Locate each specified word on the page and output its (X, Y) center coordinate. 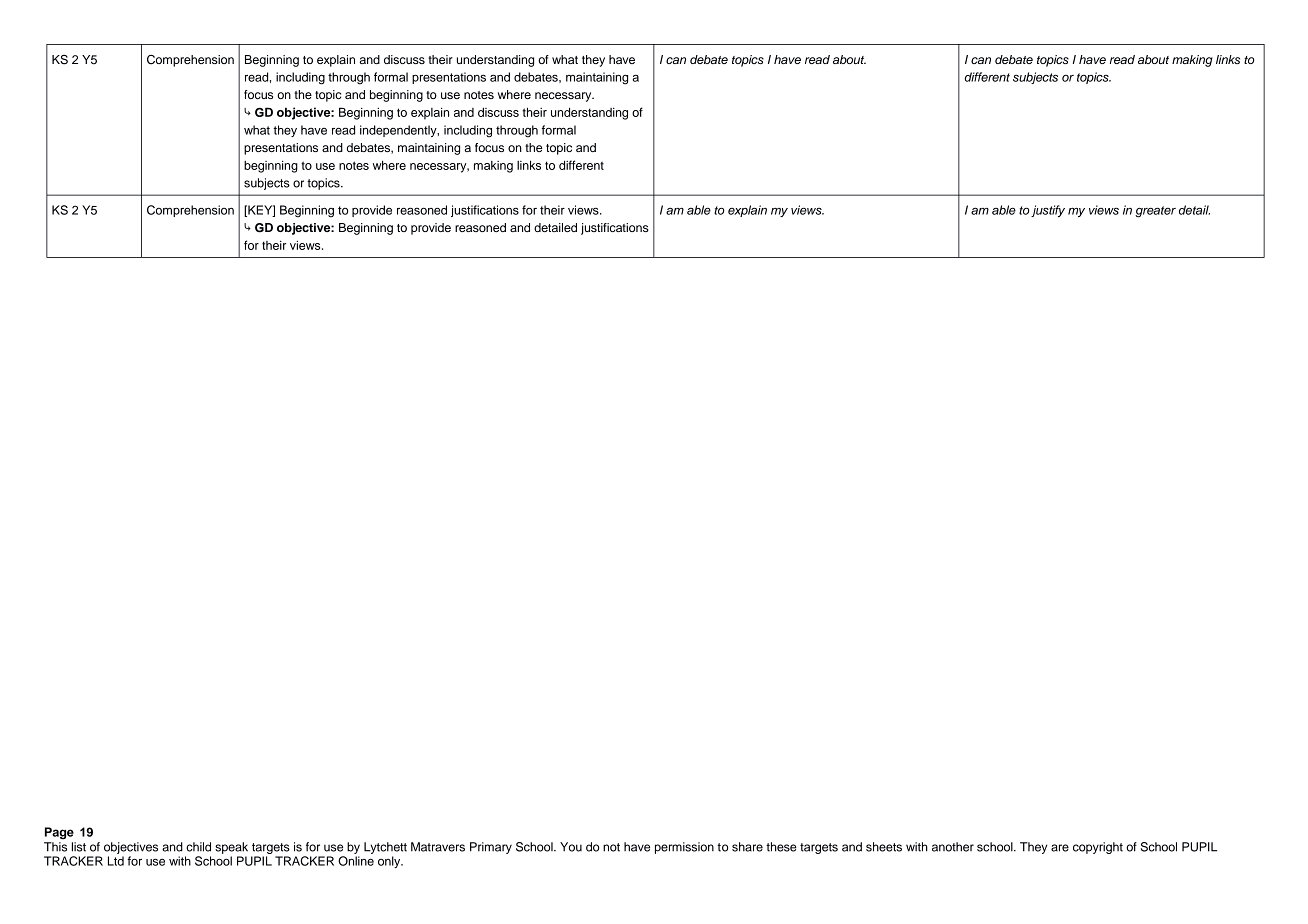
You (571, 847)
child (198, 847)
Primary (491, 848)
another (953, 847)
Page (59, 833)
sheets (884, 847)
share (747, 847)
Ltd (116, 861)
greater (1155, 212)
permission (684, 848)
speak (231, 848)
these (781, 847)
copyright (1098, 848)
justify (1048, 211)
